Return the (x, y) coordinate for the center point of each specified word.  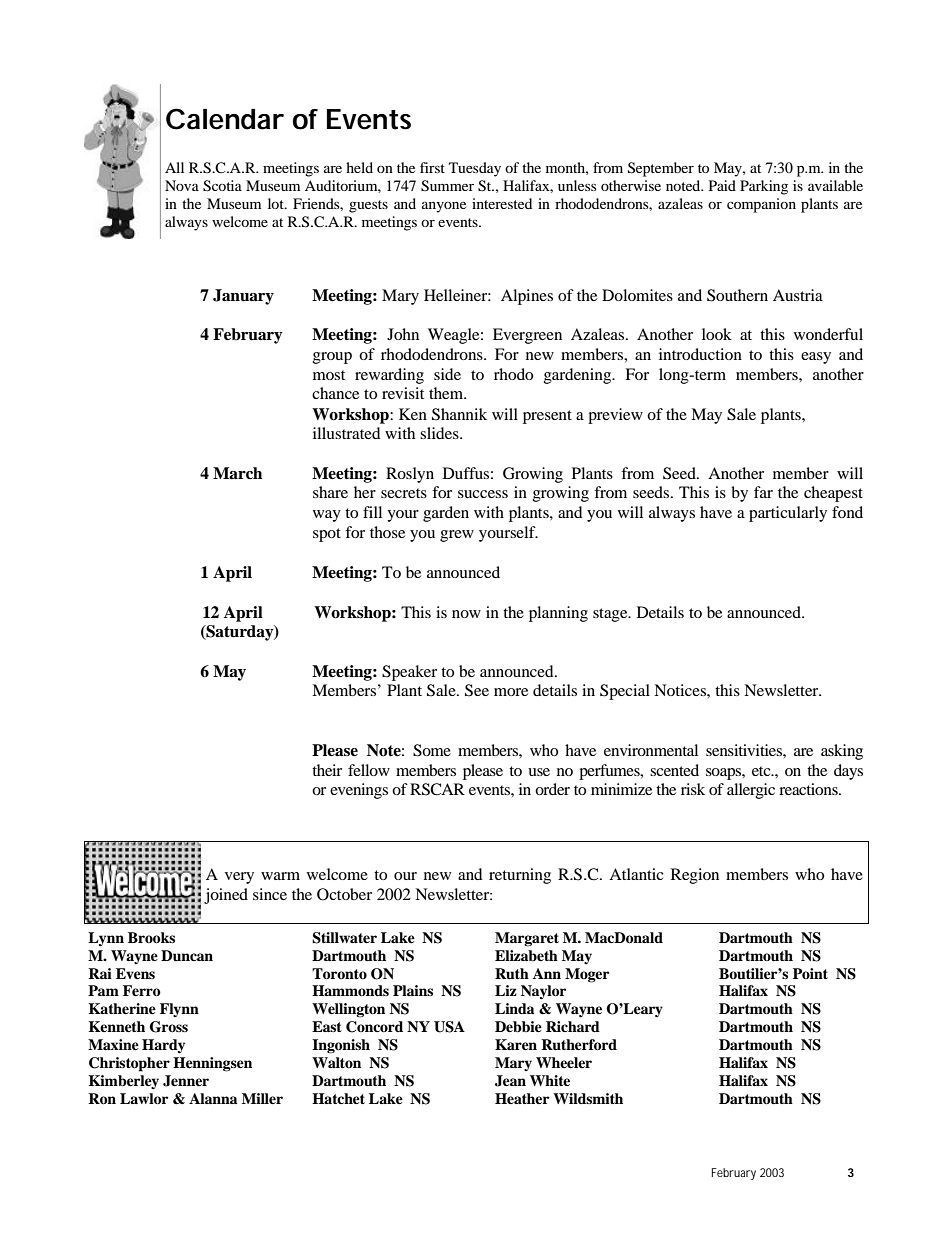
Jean (510, 1081)
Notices (681, 690)
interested (502, 203)
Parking (764, 187)
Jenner (186, 1081)
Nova (182, 185)
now (466, 614)
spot (327, 535)
